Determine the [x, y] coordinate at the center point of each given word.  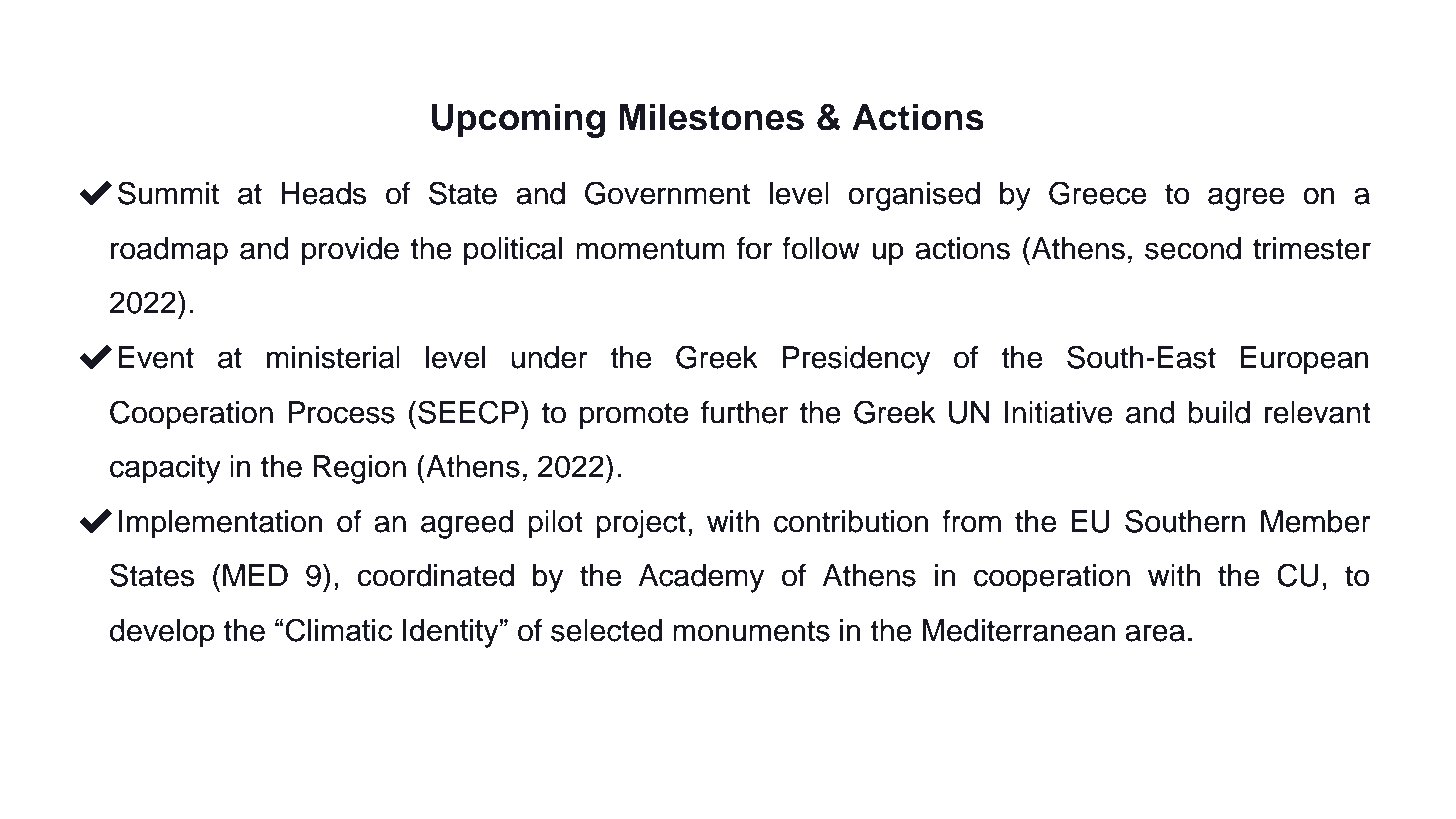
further [744, 412]
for [754, 248]
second [1193, 248]
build [1219, 412]
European [1305, 360]
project [641, 524]
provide [350, 251]
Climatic [339, 630]
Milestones [711, 117]
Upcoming [518, 120]
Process [341, 412]
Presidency [856, 360]
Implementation [220, 524]
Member [1316, 521]
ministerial [333, 357]
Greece [1097, 193]
